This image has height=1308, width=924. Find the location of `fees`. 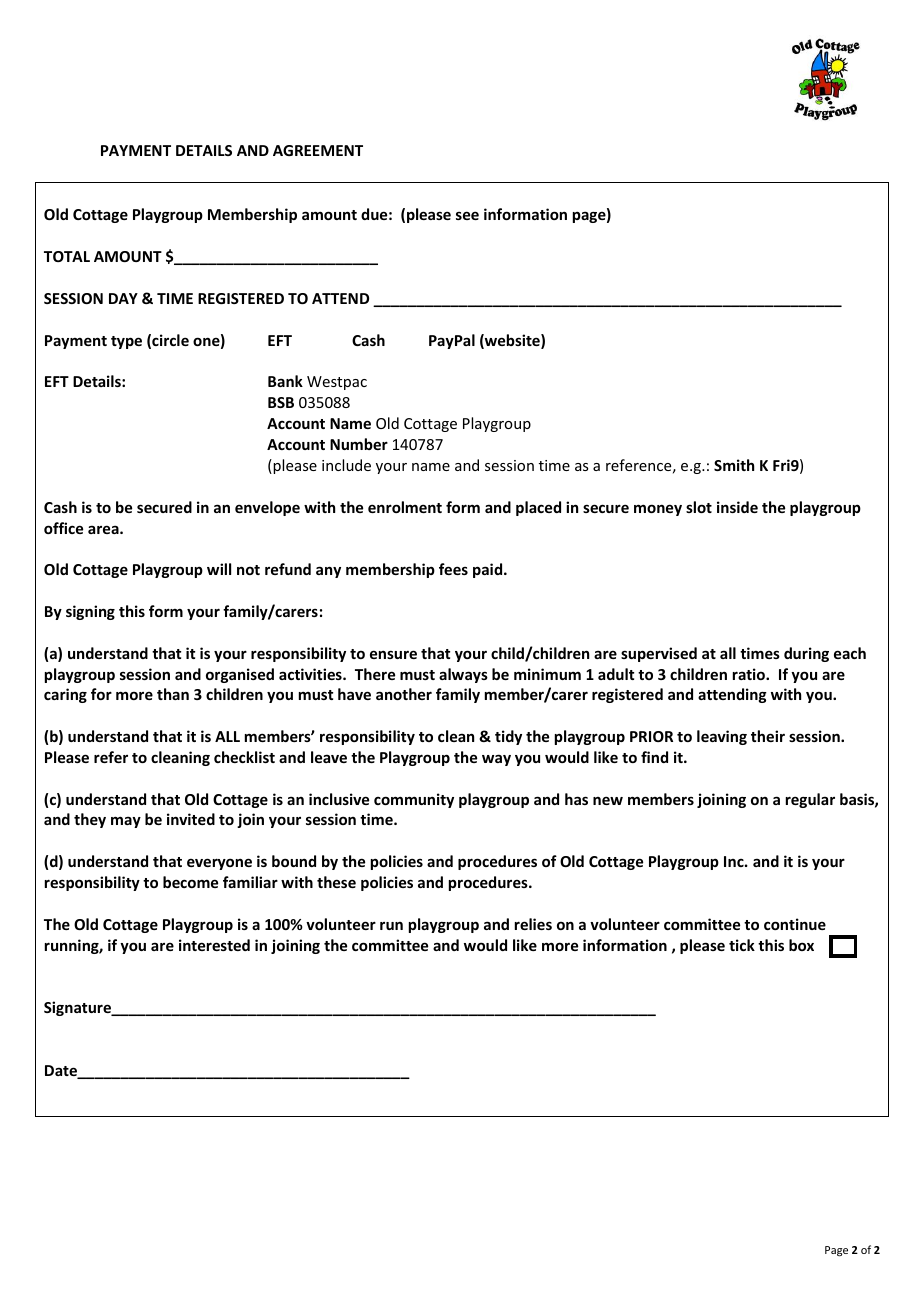

fees is located at coordinates (453, 569).
